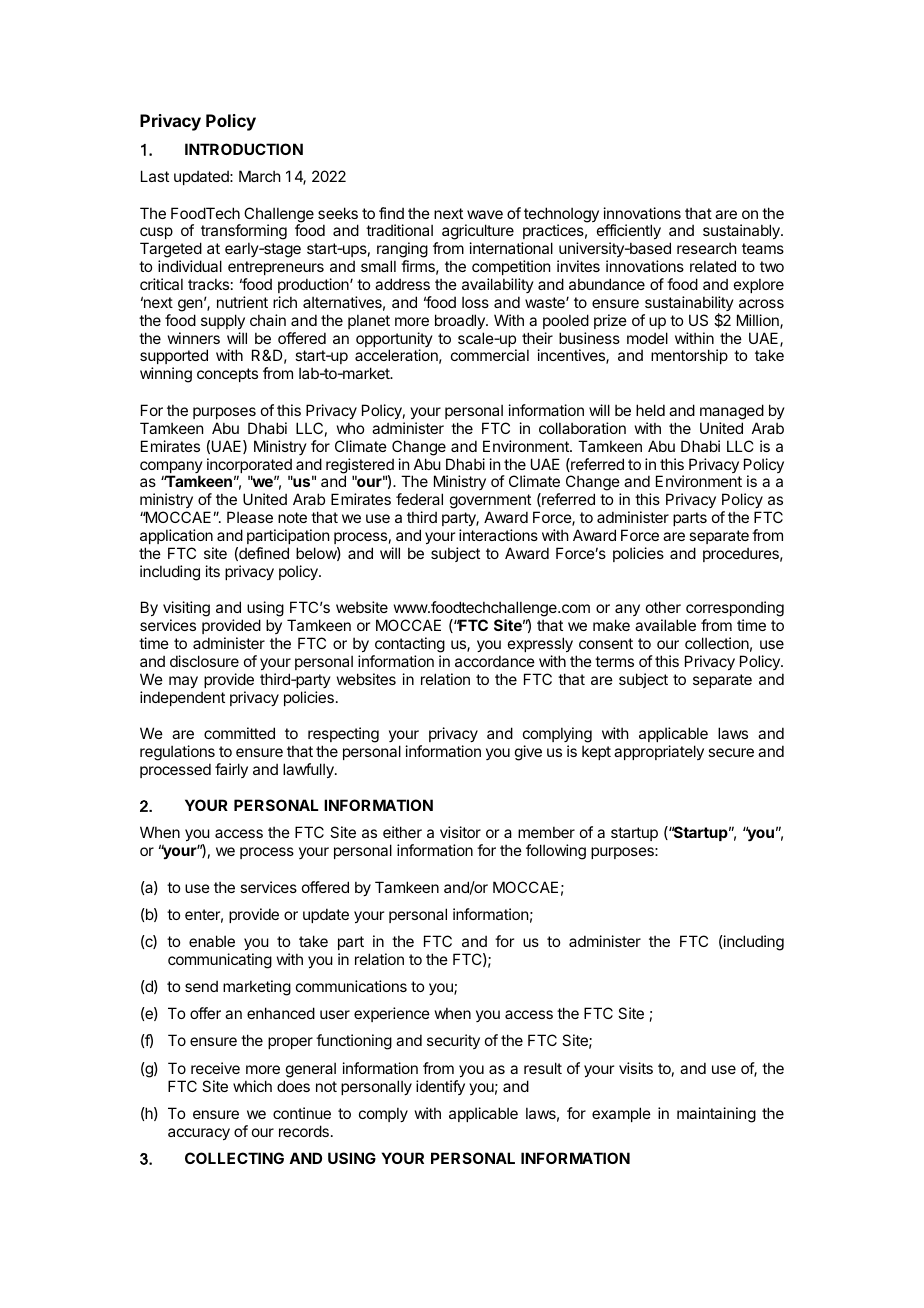 This screenshot has width=924, height=1308. Describe the element at coordinates (199, 1134) in the screenshot. I see `accuracy` at that location.
